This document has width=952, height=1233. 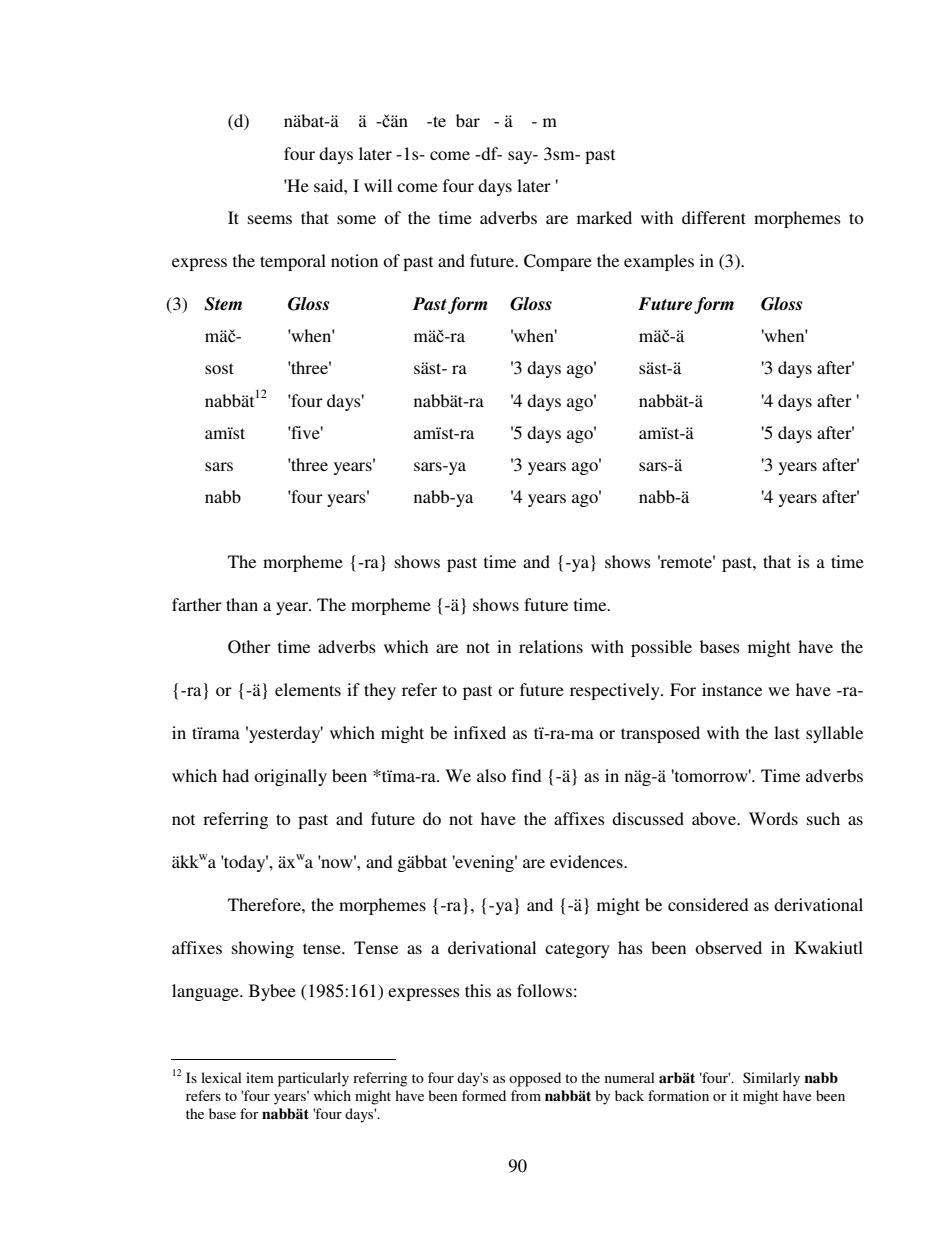 What do you see at coordinates (290, 777) in the document?
I see `originally` at bounding box center [290, 777].
